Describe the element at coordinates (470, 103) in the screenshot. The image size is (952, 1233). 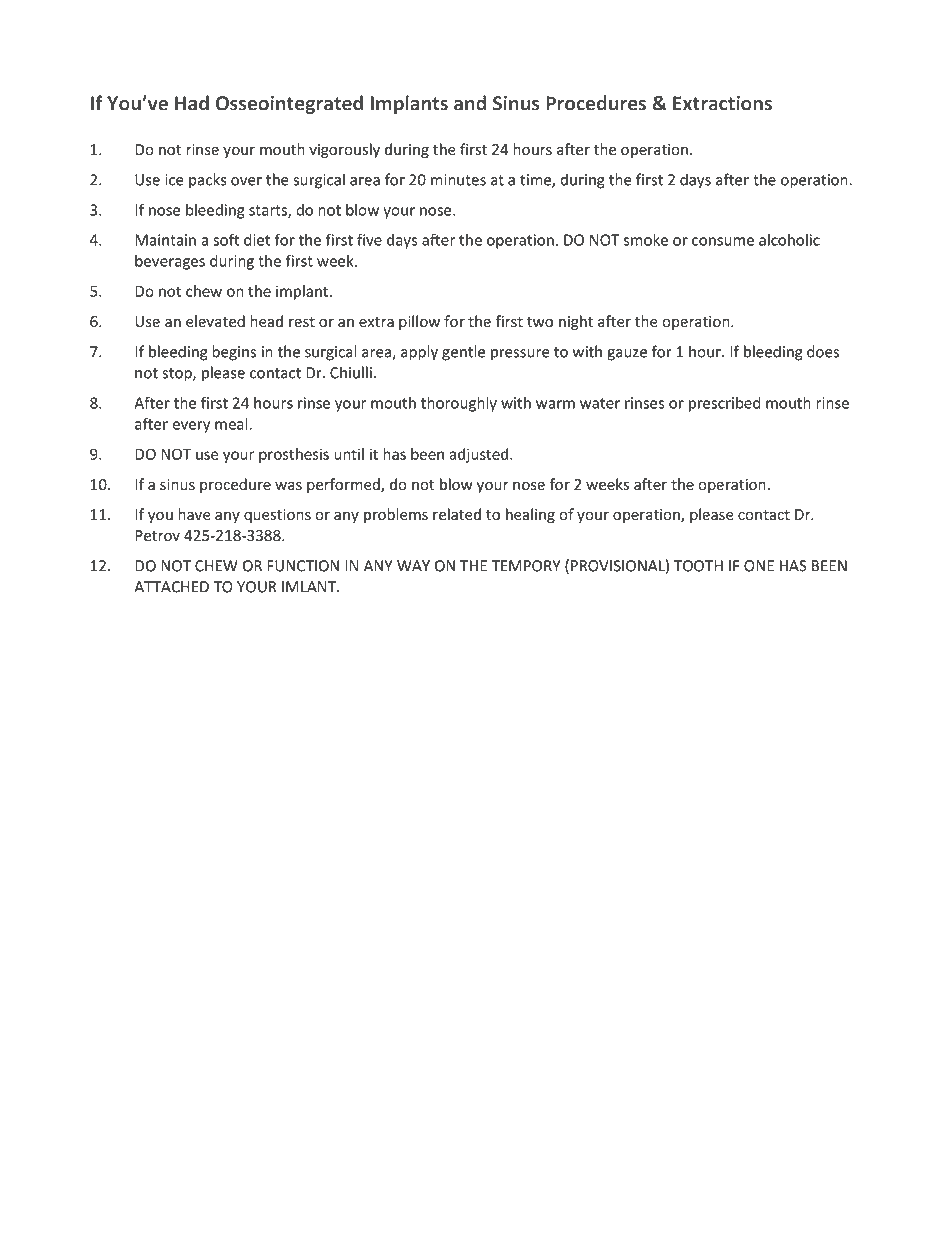
I see `and` at that location.
